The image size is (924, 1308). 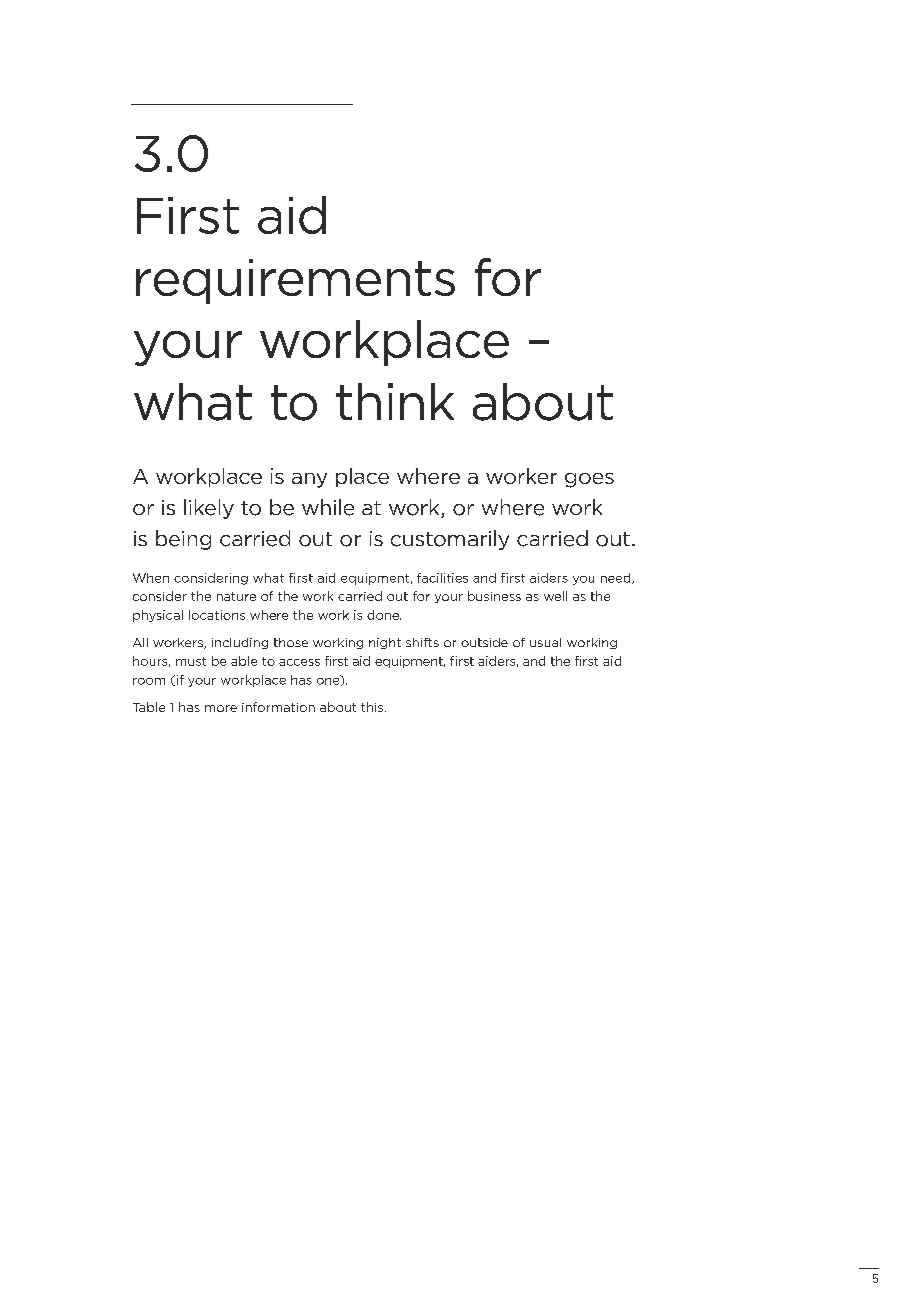 I want to click on nature, so click(x=236, y=596).
